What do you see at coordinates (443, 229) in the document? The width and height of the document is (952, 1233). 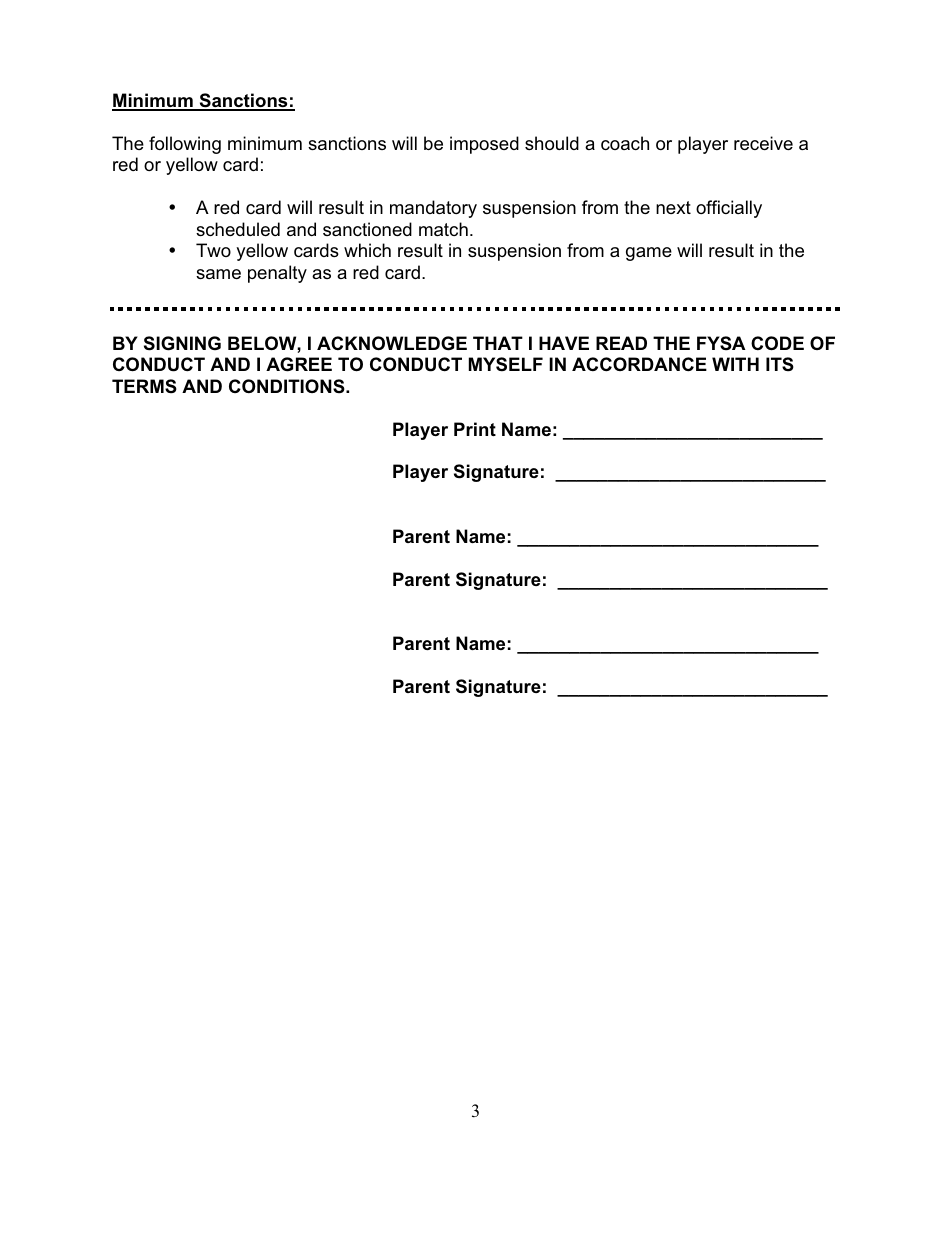 I see `match` at bounding box center [443, 229].
